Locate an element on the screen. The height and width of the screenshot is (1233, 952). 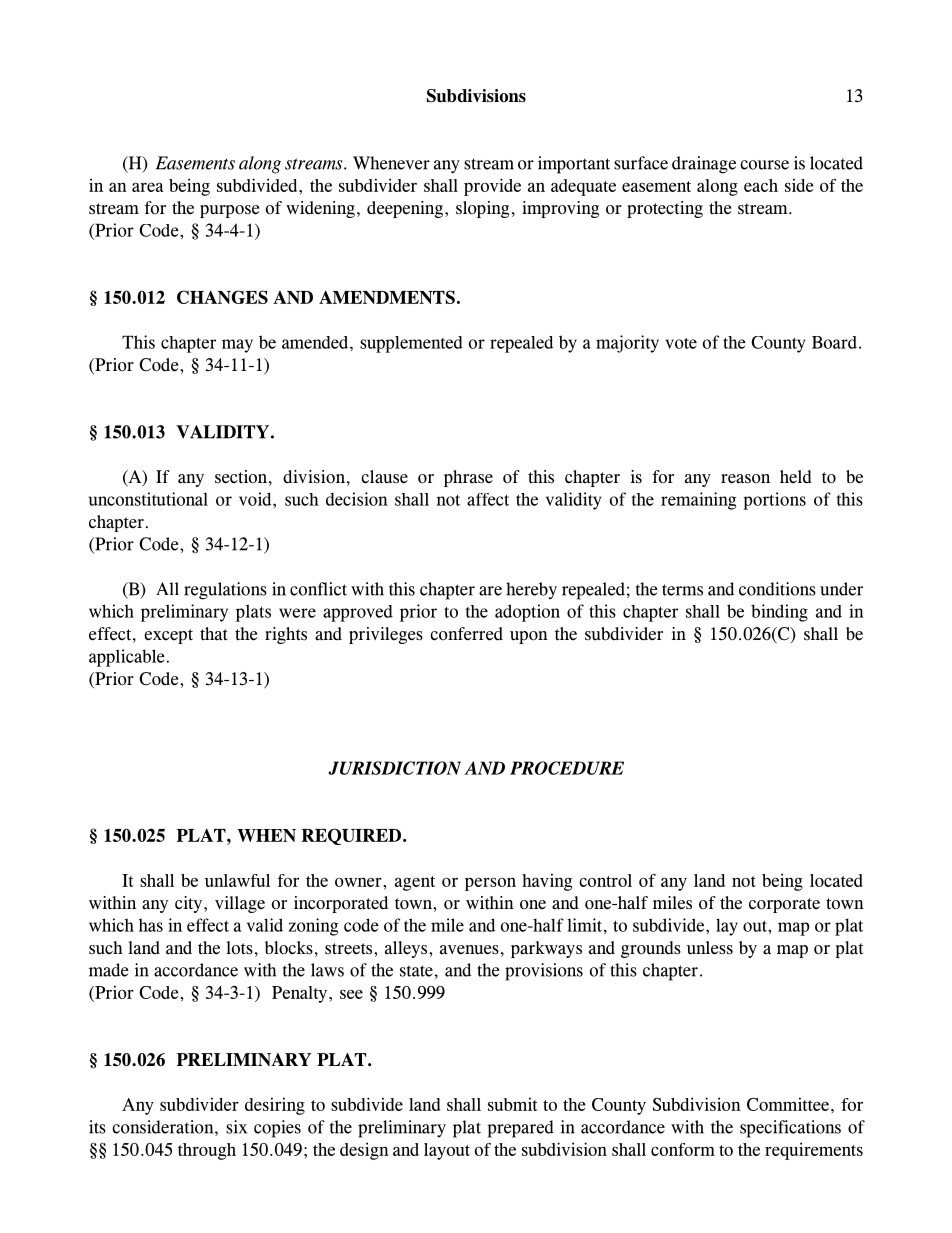
except is located at coordinates (168, 636).
